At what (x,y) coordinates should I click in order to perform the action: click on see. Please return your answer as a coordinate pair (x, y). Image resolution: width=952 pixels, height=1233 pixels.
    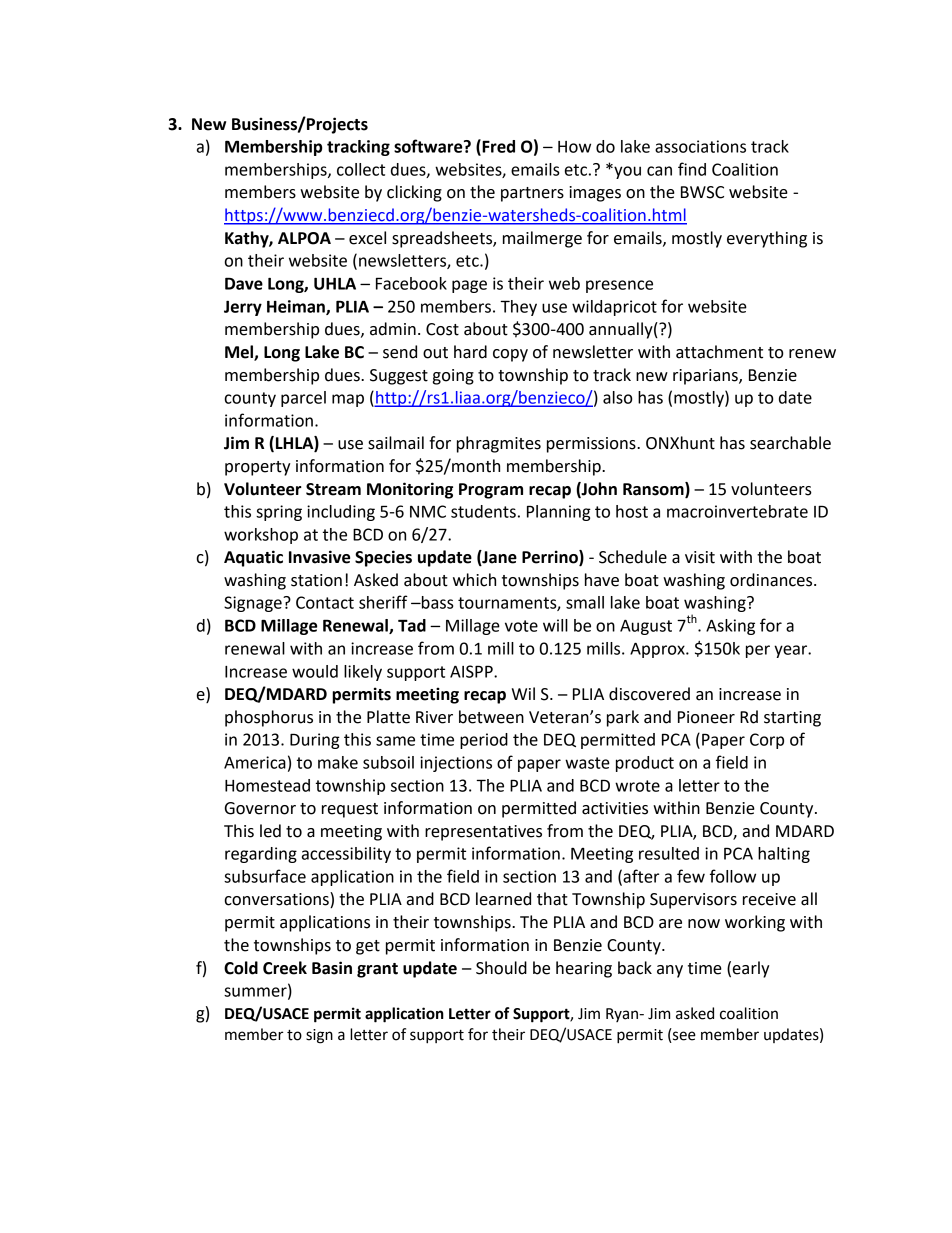
    Looking at the image, I should click on (683, 1037).
